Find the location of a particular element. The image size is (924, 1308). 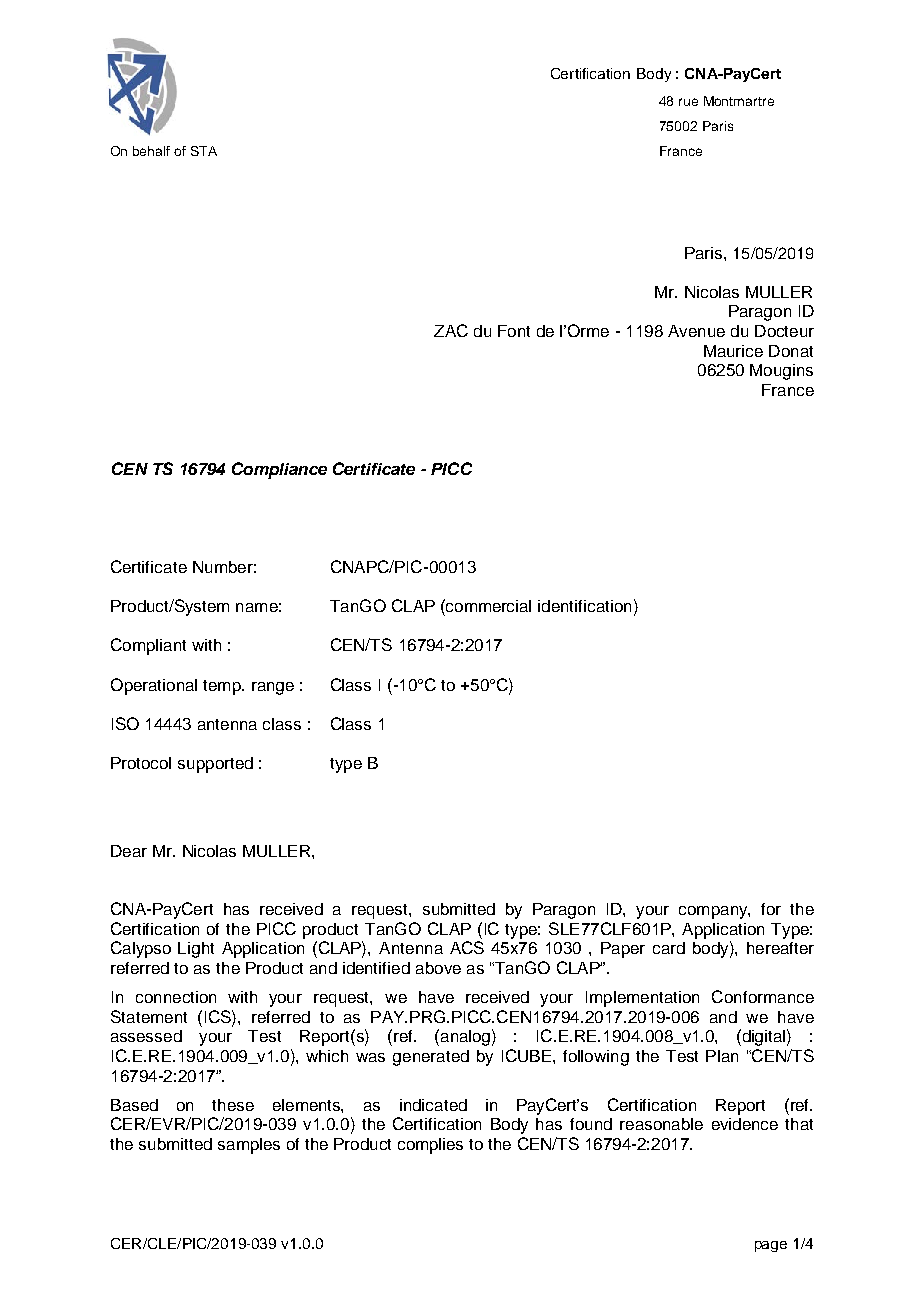

Maurice is located at coordinates (733, 351).
